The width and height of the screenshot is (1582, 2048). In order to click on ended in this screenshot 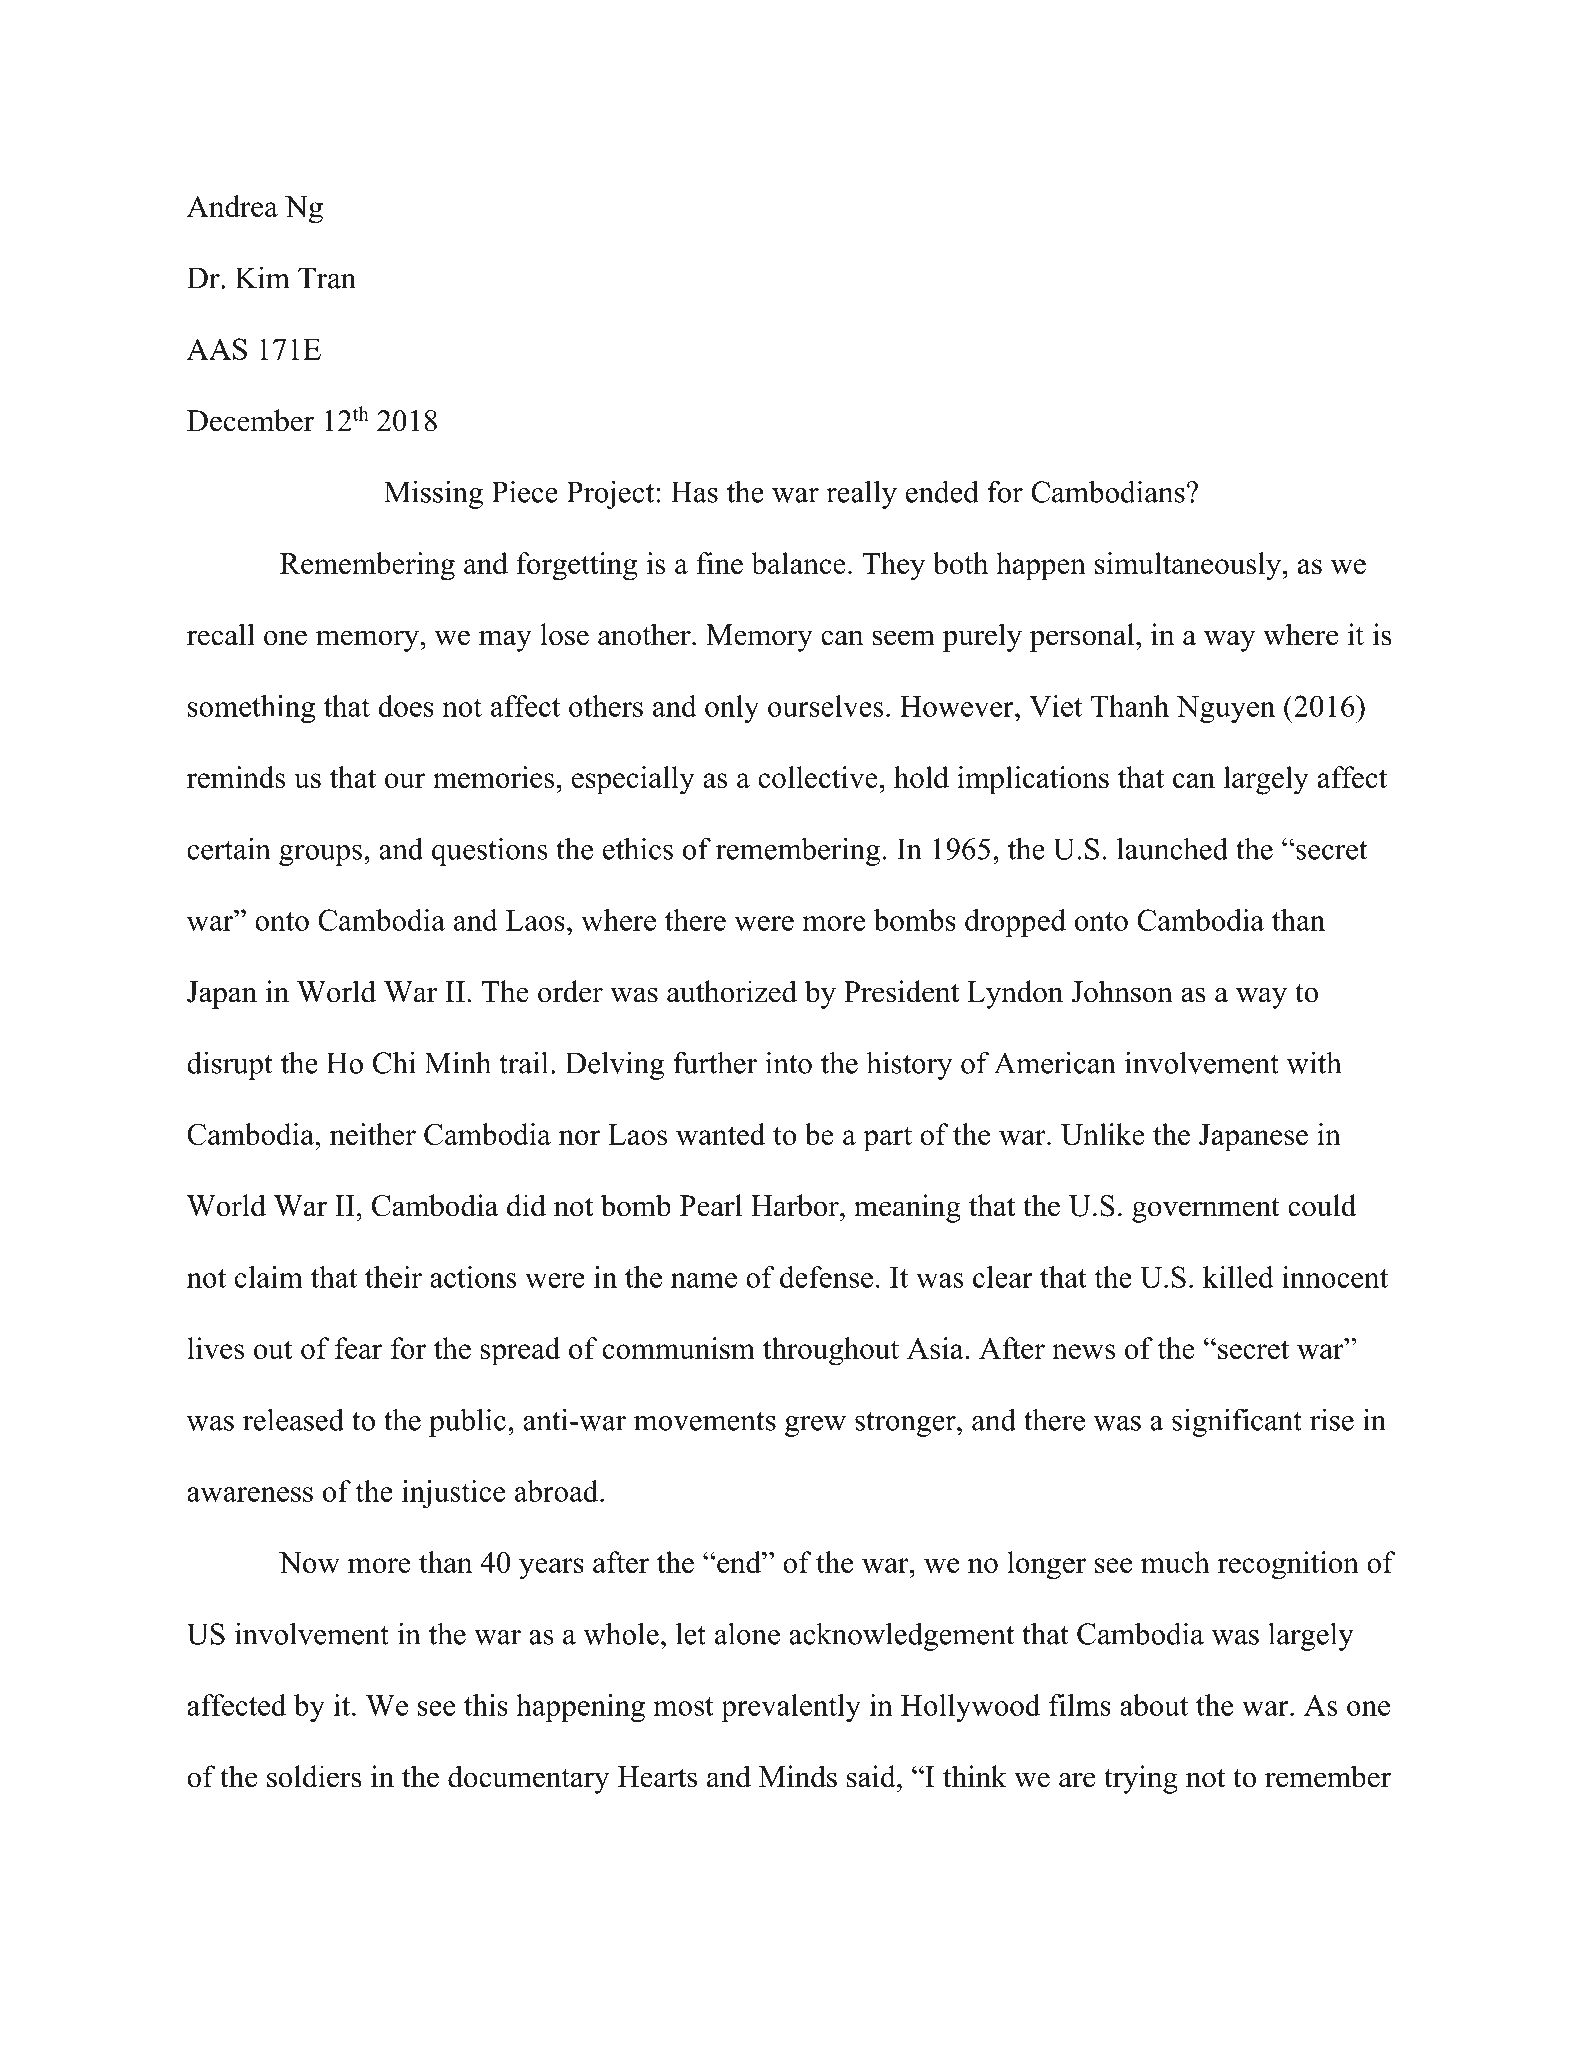, I will do `click(942, 491)`.
